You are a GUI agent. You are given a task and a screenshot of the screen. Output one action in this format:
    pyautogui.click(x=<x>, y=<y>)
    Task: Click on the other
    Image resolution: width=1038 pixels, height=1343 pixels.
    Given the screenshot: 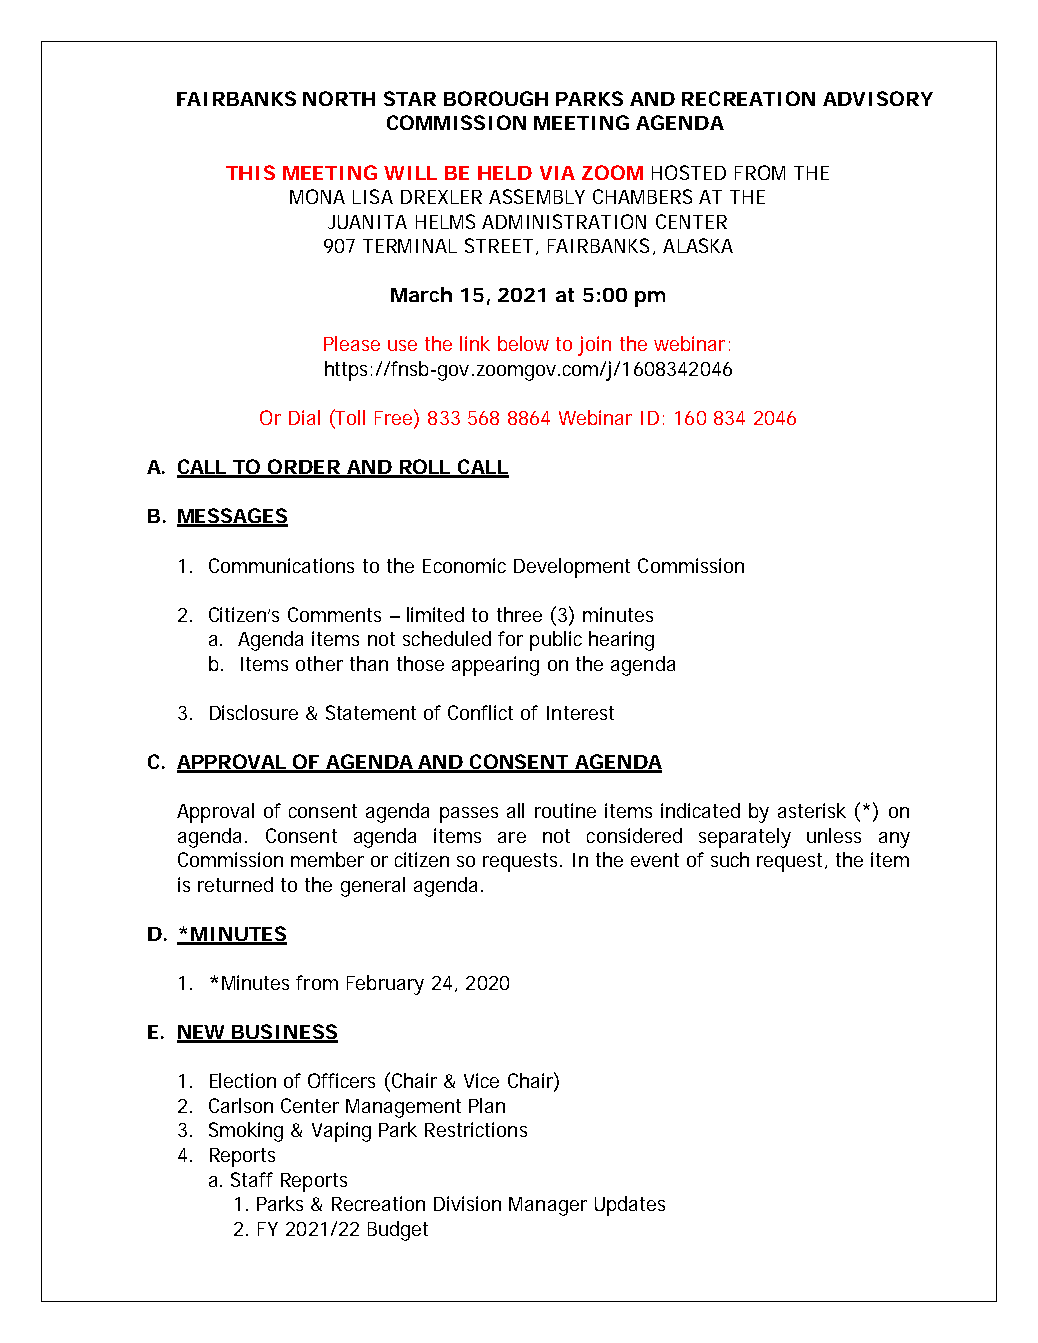 What is the action you would take?
    pyautogui.click(x=319, y=663)
